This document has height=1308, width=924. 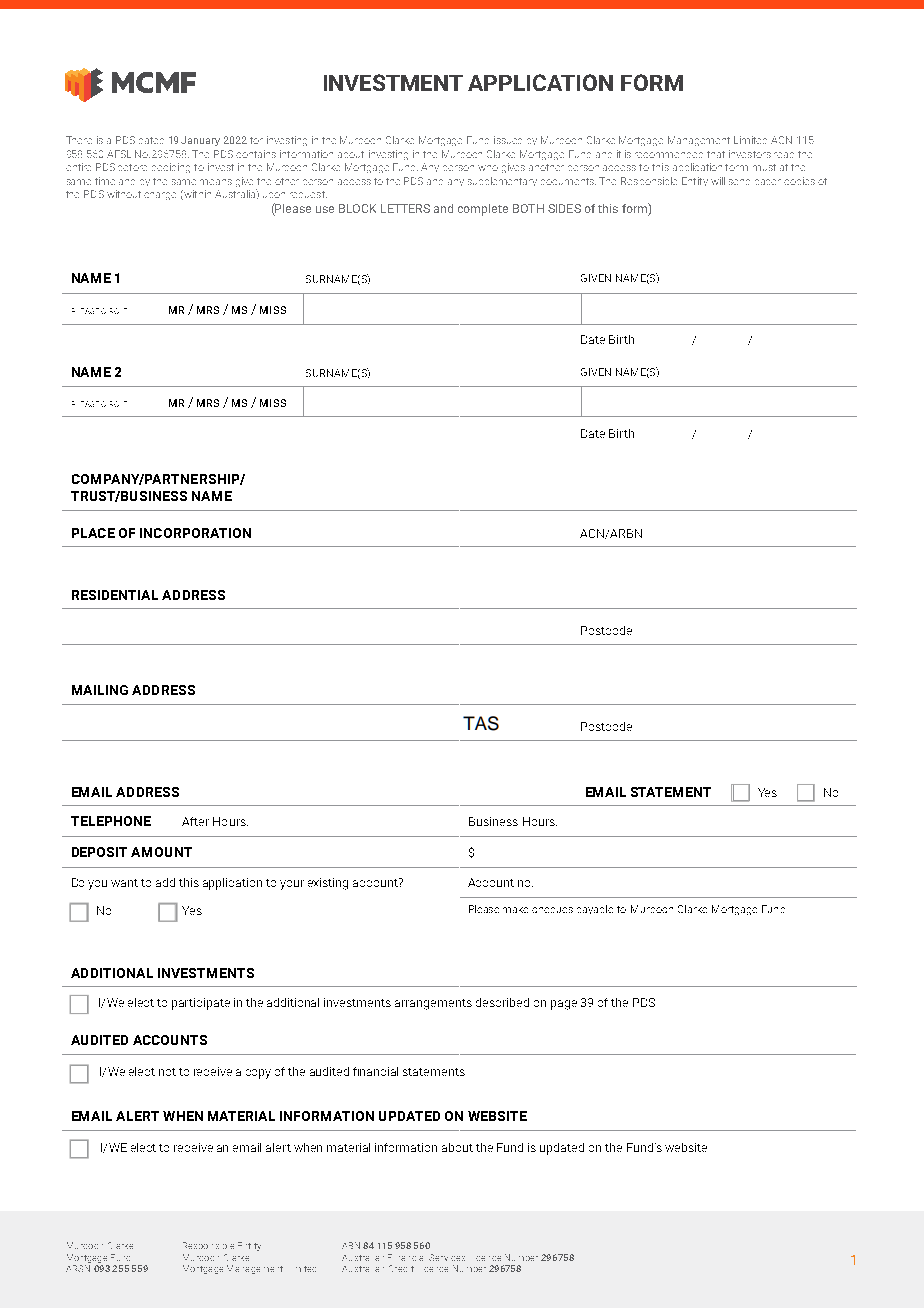 What do you see at coordinates (93, 533) in the document?
I see `PLACE` at bounding box center [93, 533].
